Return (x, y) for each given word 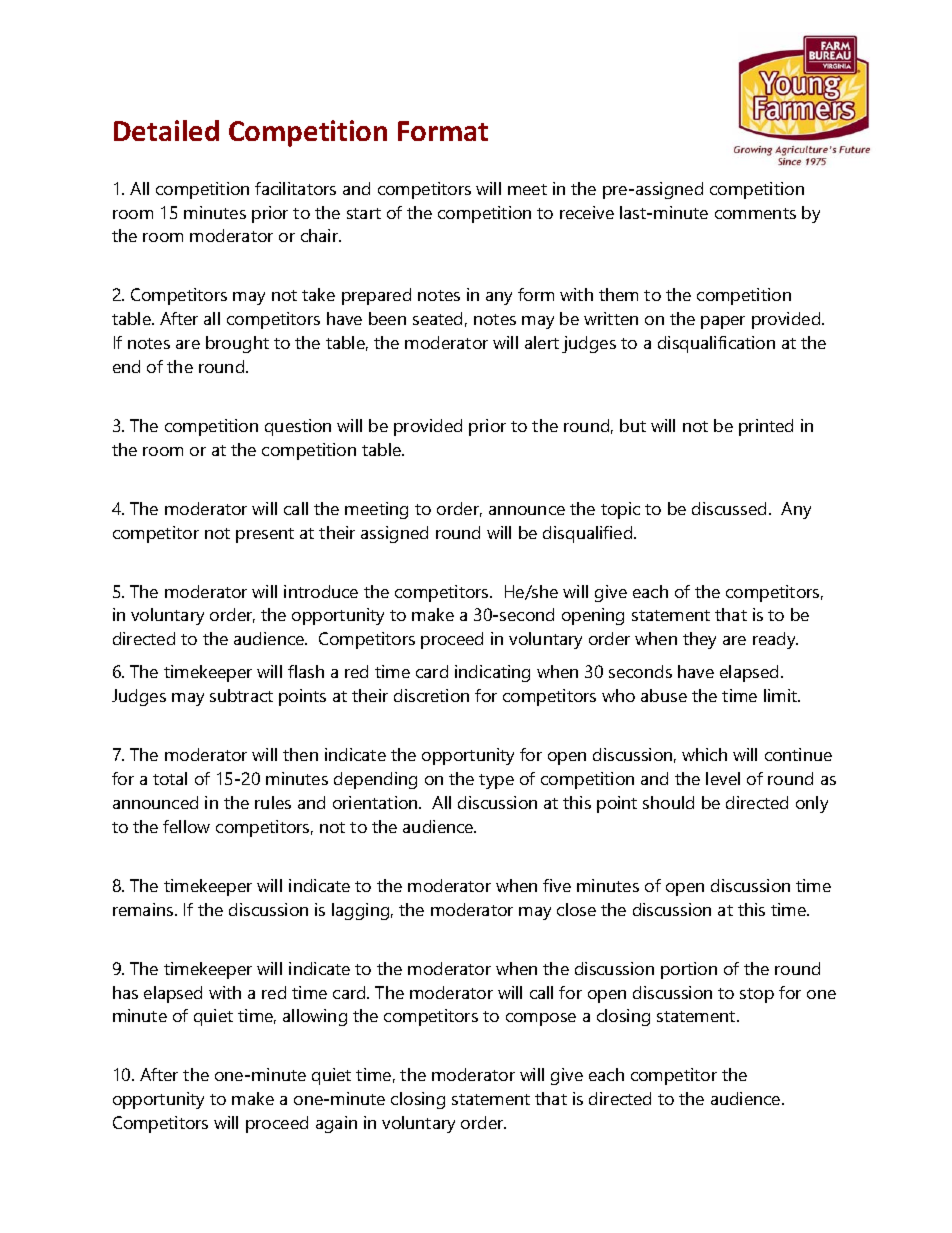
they (699, 640)
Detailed (166, 130)
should (668, 802)
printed (766, 427)
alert (542, 342)
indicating (492, 673)
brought (237, 344)
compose (541, 1019)
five (557, 885)
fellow (186, 826)
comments (755, 213)
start (364, 213)
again (336, 1124)
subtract (241, 695)
